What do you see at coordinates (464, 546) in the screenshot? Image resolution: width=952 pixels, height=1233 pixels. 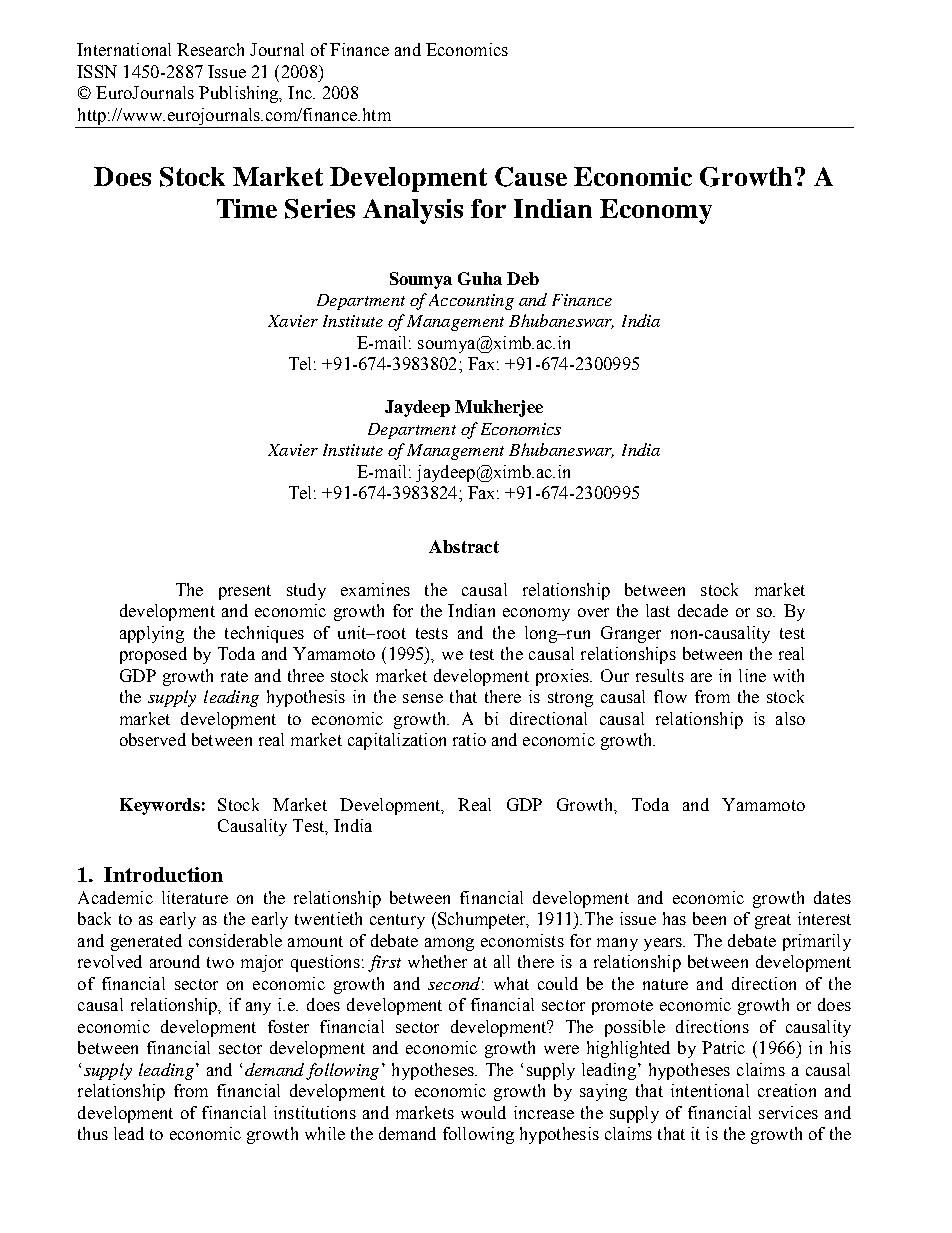 I see `Abstract` at bounding box center [464, 546].
